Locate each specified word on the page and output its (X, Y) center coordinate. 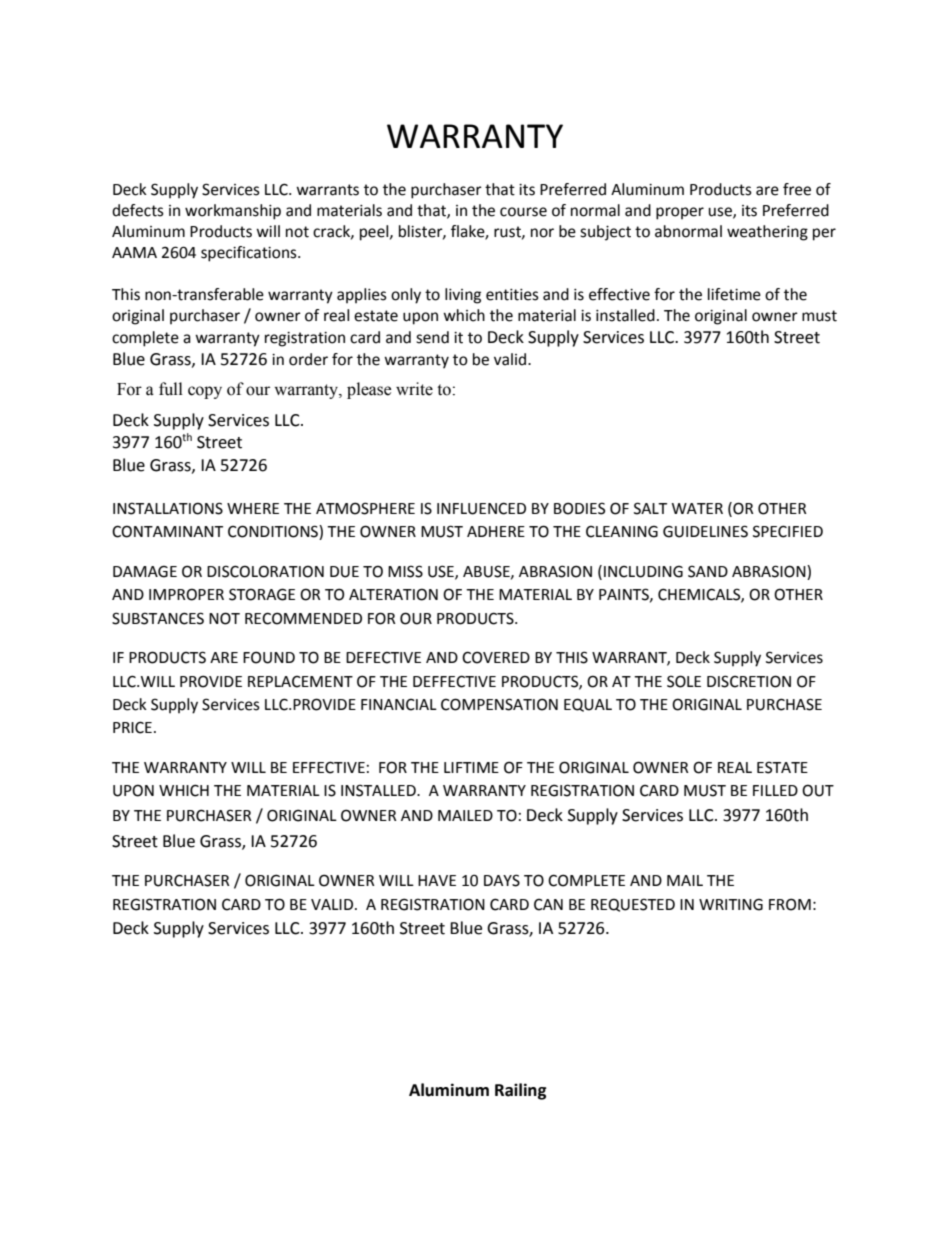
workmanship (233, 212)
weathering (767, 233)
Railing (521, 1091)
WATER (697, 508)
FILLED (775, 790)
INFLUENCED (481, 508)
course (523, 212)
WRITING (731, 904)
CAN (548, 905)
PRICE (132, 727)
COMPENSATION (499, 704)
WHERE (253, 508)
